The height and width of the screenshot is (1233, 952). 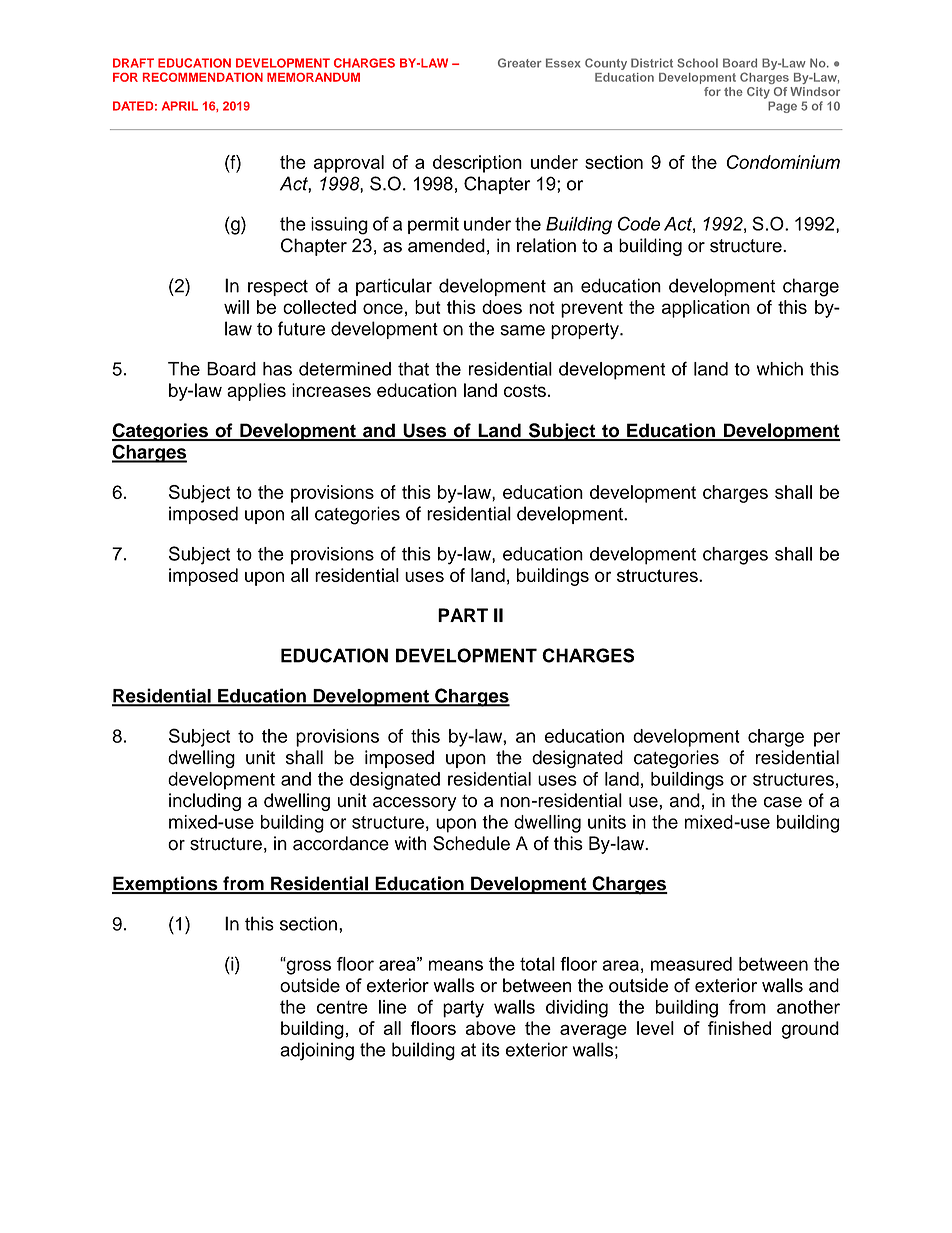 I want to click on application, so click(x=706, y=309).
